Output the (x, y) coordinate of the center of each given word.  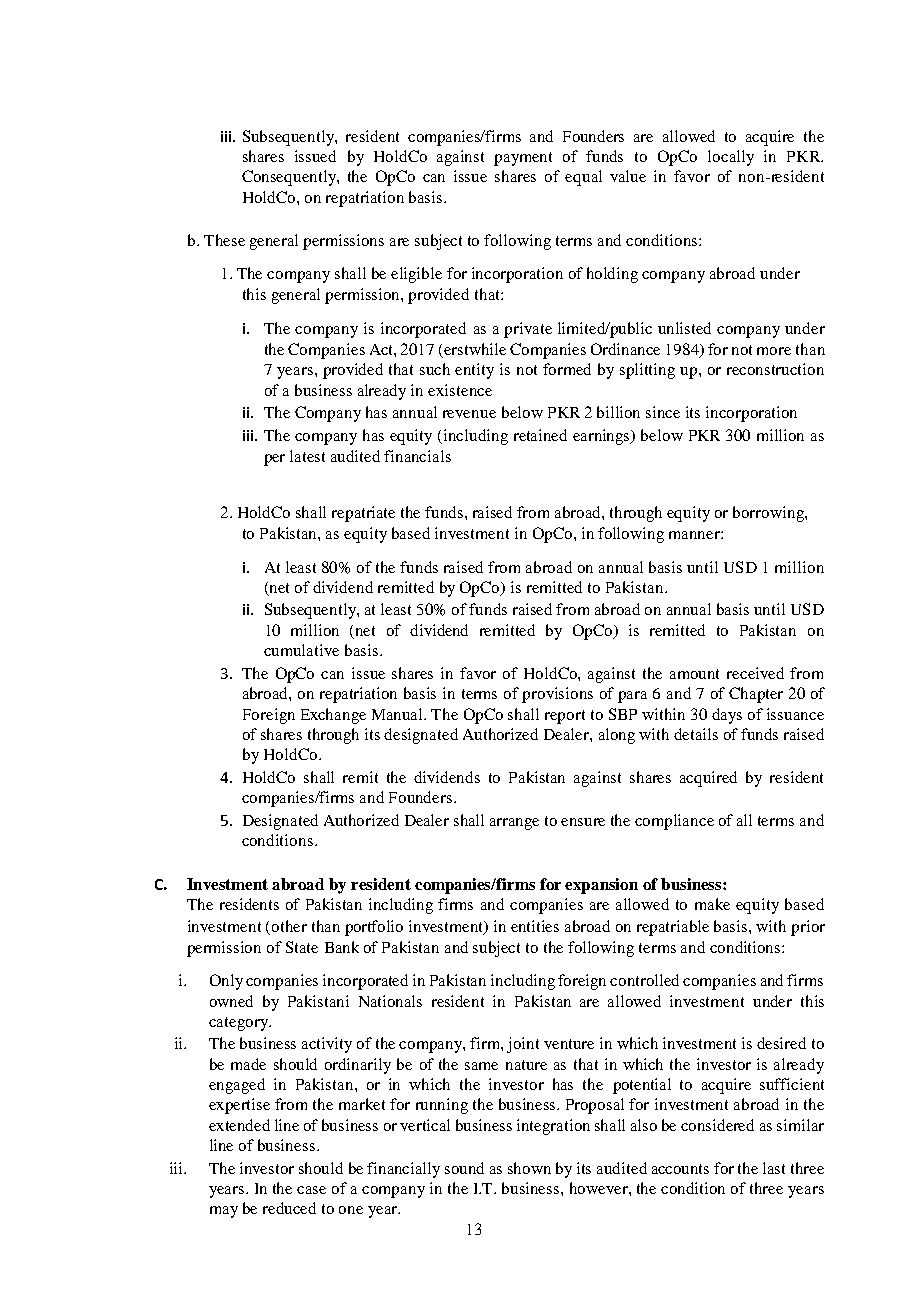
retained (540, 435)
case (311, 1190)
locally (731, 158)
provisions (557, 695)
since (663, 412)
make (712, 904)
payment (523, 159)
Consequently (290, 178)
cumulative (301, 650)
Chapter (756, 695)
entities (535, 926)
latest (307, 456)
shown (529, 1168)
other (289, 926)
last (774, 1168)
